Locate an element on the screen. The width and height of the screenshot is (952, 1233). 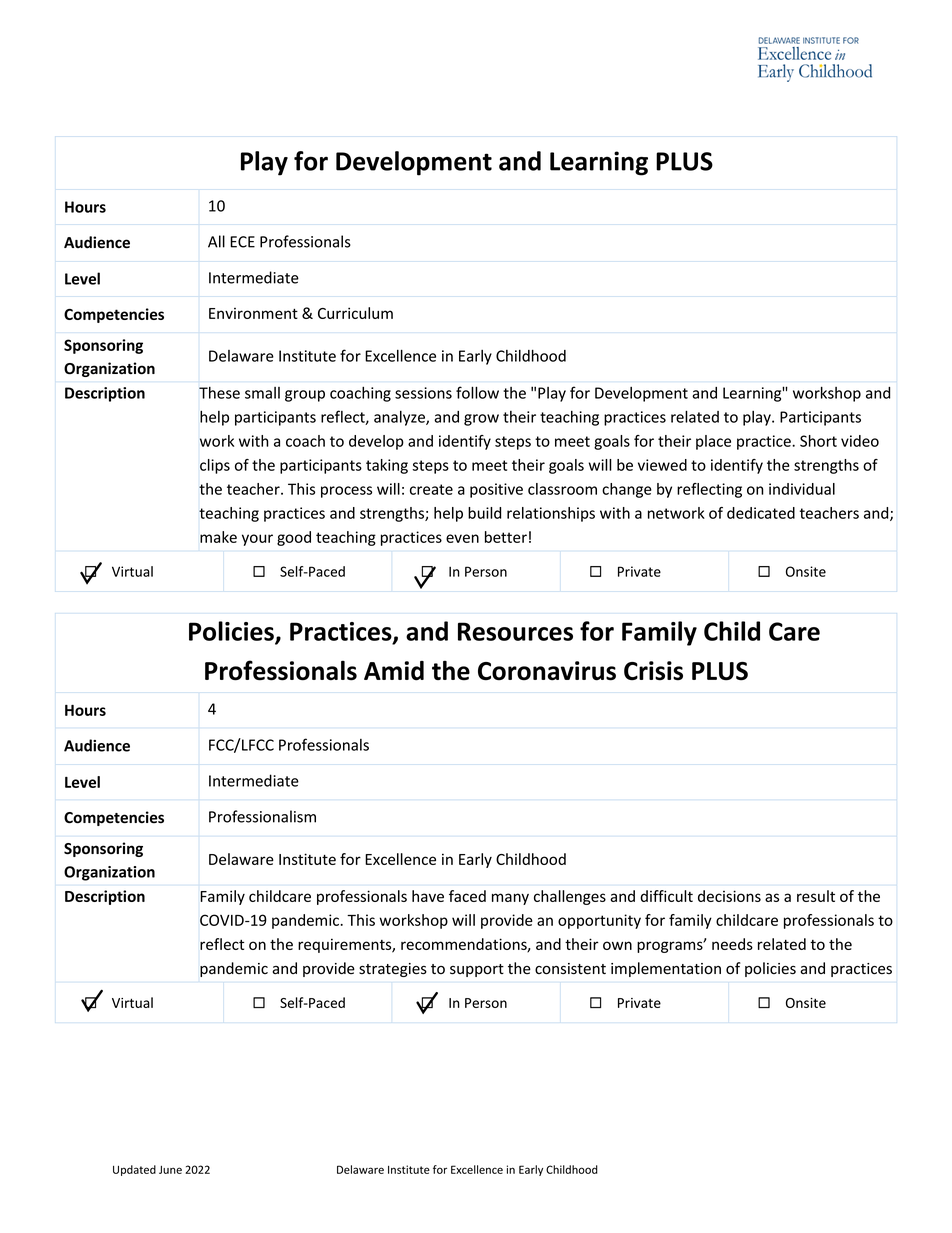
clips is located at coordinates (215, 466).
